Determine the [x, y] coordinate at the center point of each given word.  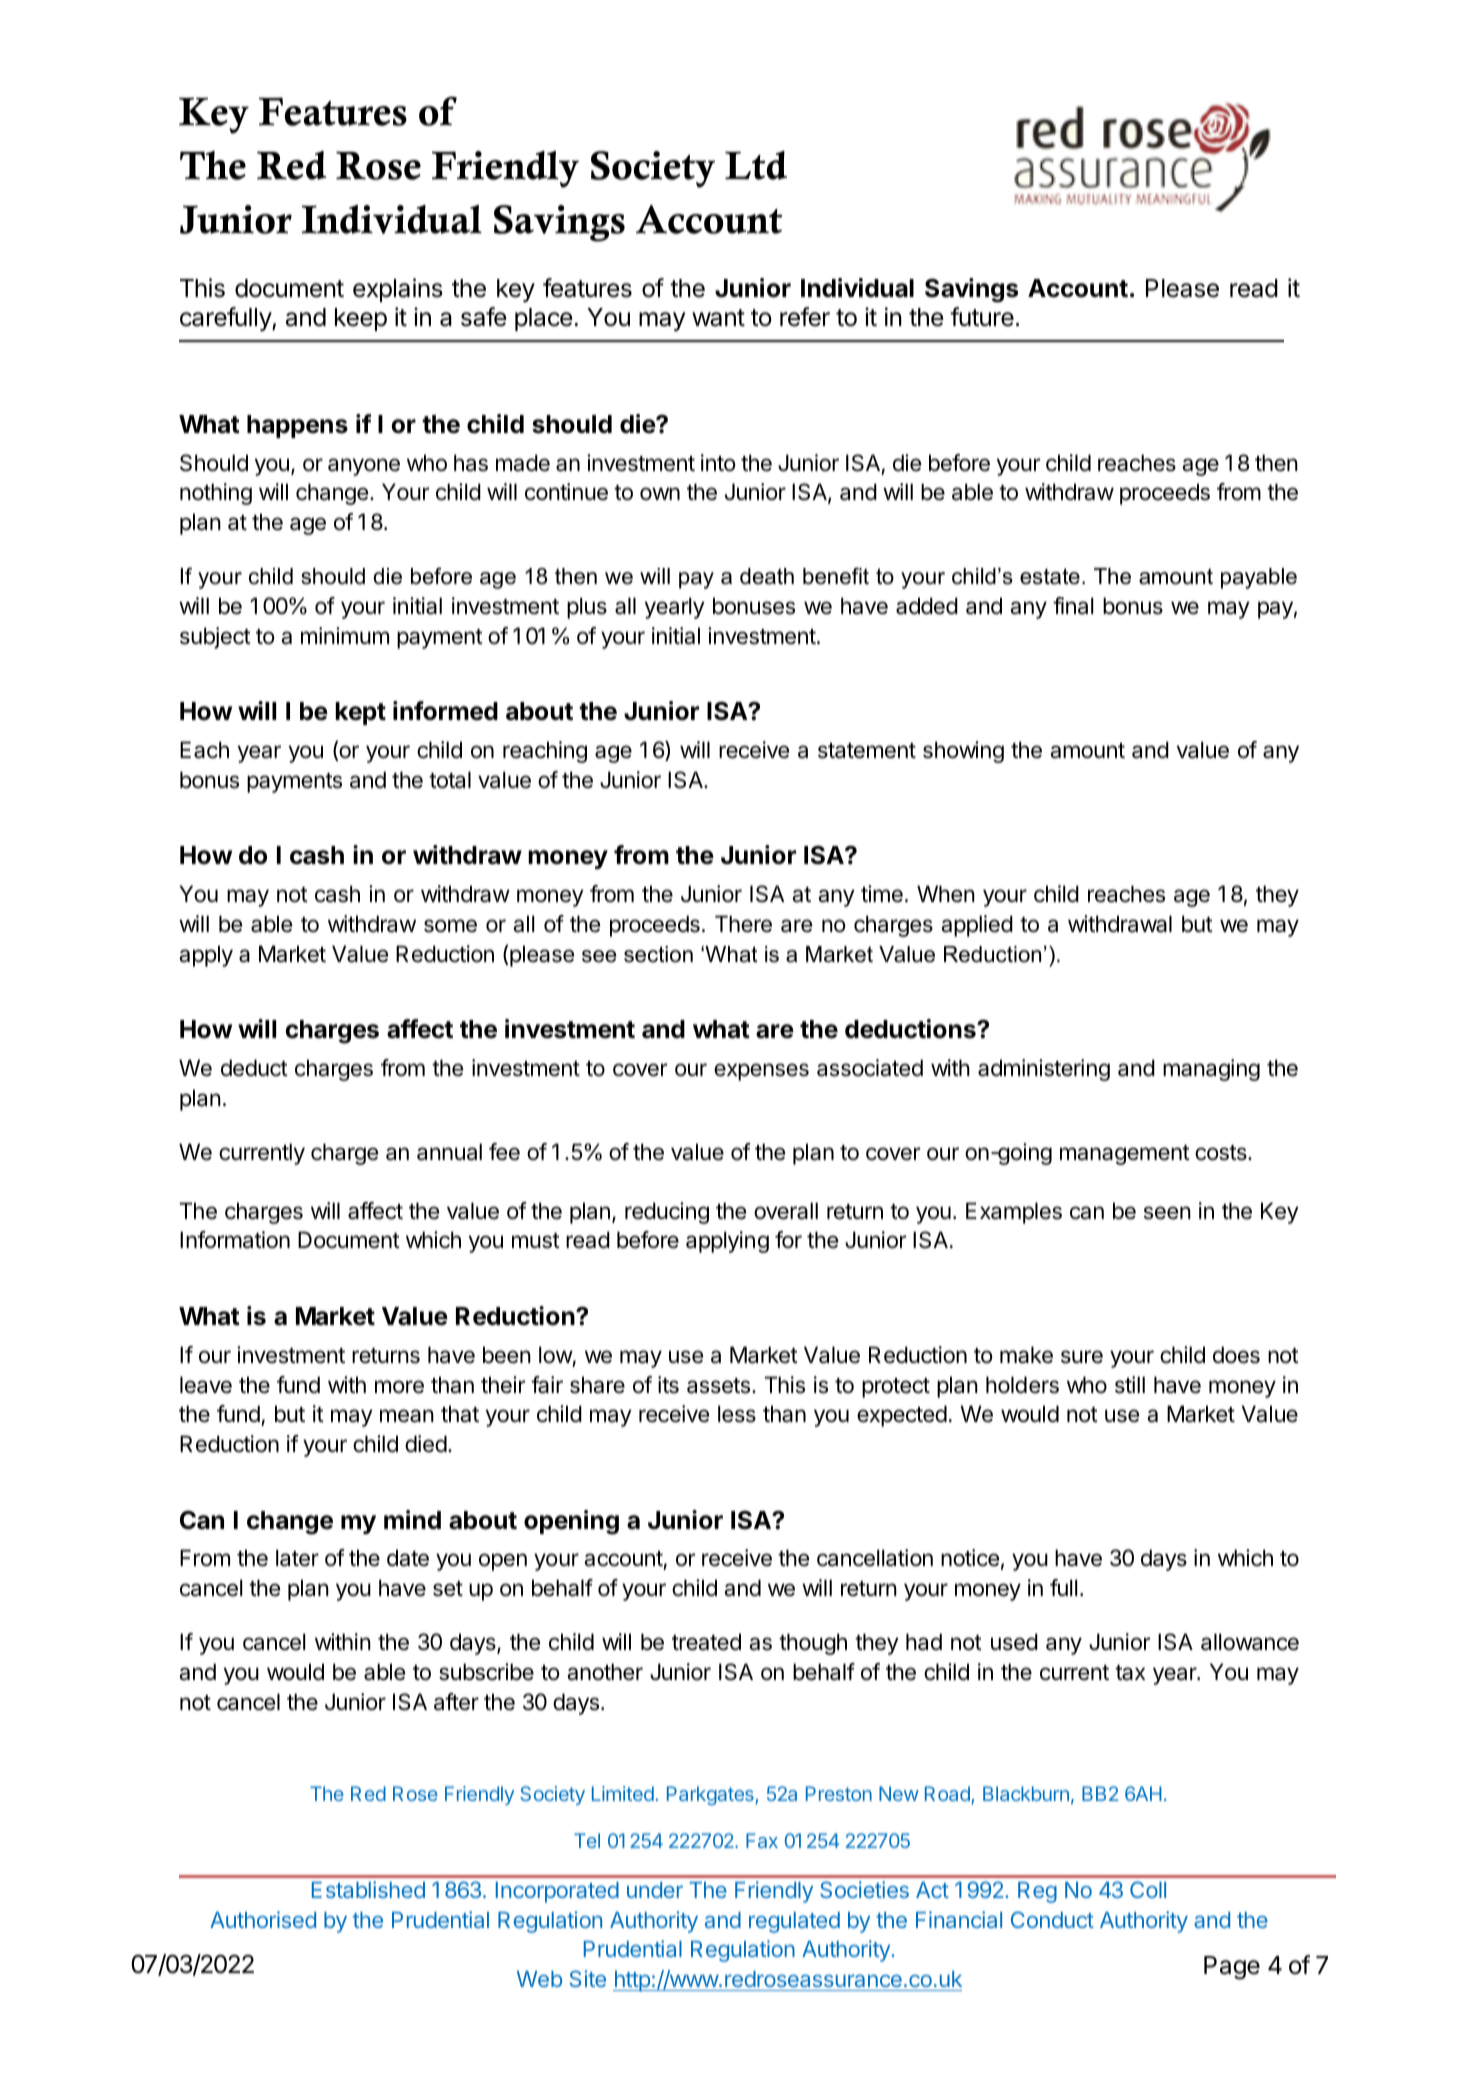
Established [368, 1889]
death [767, 576]
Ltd [756, 165]
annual [449, 1152]
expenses [761, 1072]
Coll [1148, 1889]
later [297, 1558]
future [982, 317]
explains [398, 290]
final [1073, 606]
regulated [794, 1922]
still [1130, 1385]
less [737, 1414]
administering [1044, 1070]
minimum [345, 635]
